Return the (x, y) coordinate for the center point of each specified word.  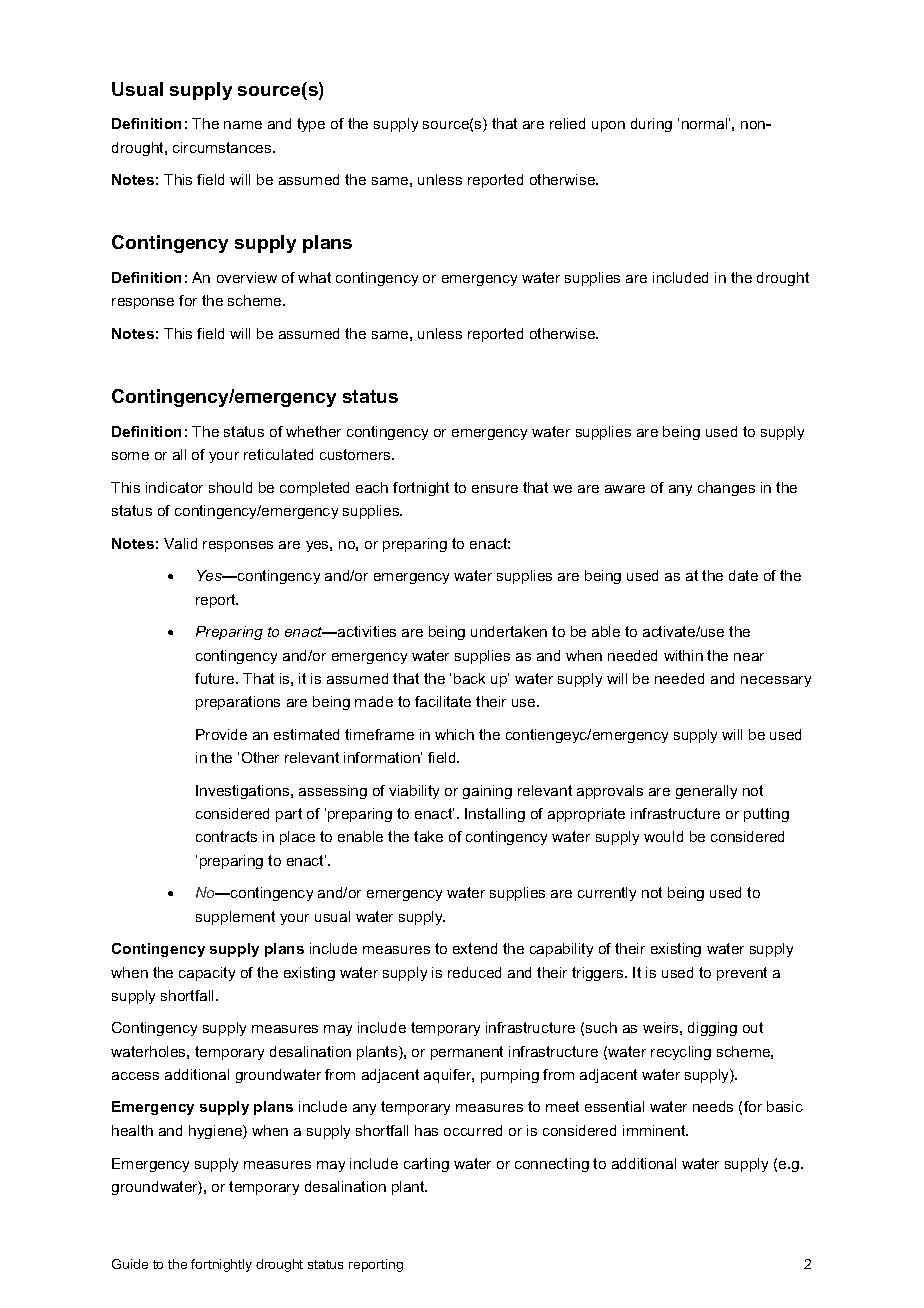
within (683, 655)
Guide (130, 1264)
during (651, 125)
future (216, 678)
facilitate (443, 701)
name (243, 125)
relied (567, 123)
